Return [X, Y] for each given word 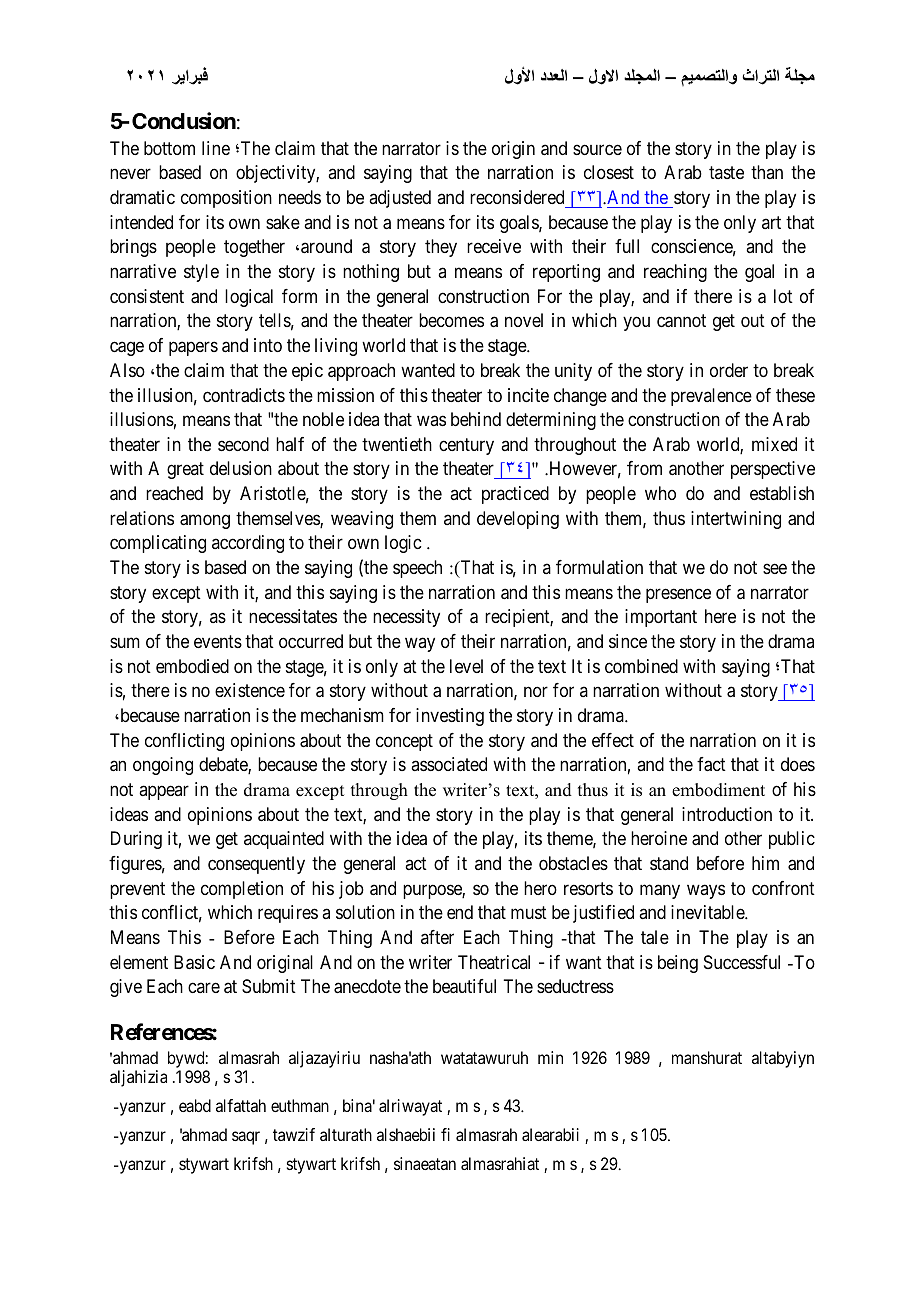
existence [250, 690]
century [466, 446]
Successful [742, 962]
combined [641, 666]
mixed [774, 444]
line [216, 148]
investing [450, 717]
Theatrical [494, 962]
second [243, 444]
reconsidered [517, 197]
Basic [194, 962]
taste [726, 173]
